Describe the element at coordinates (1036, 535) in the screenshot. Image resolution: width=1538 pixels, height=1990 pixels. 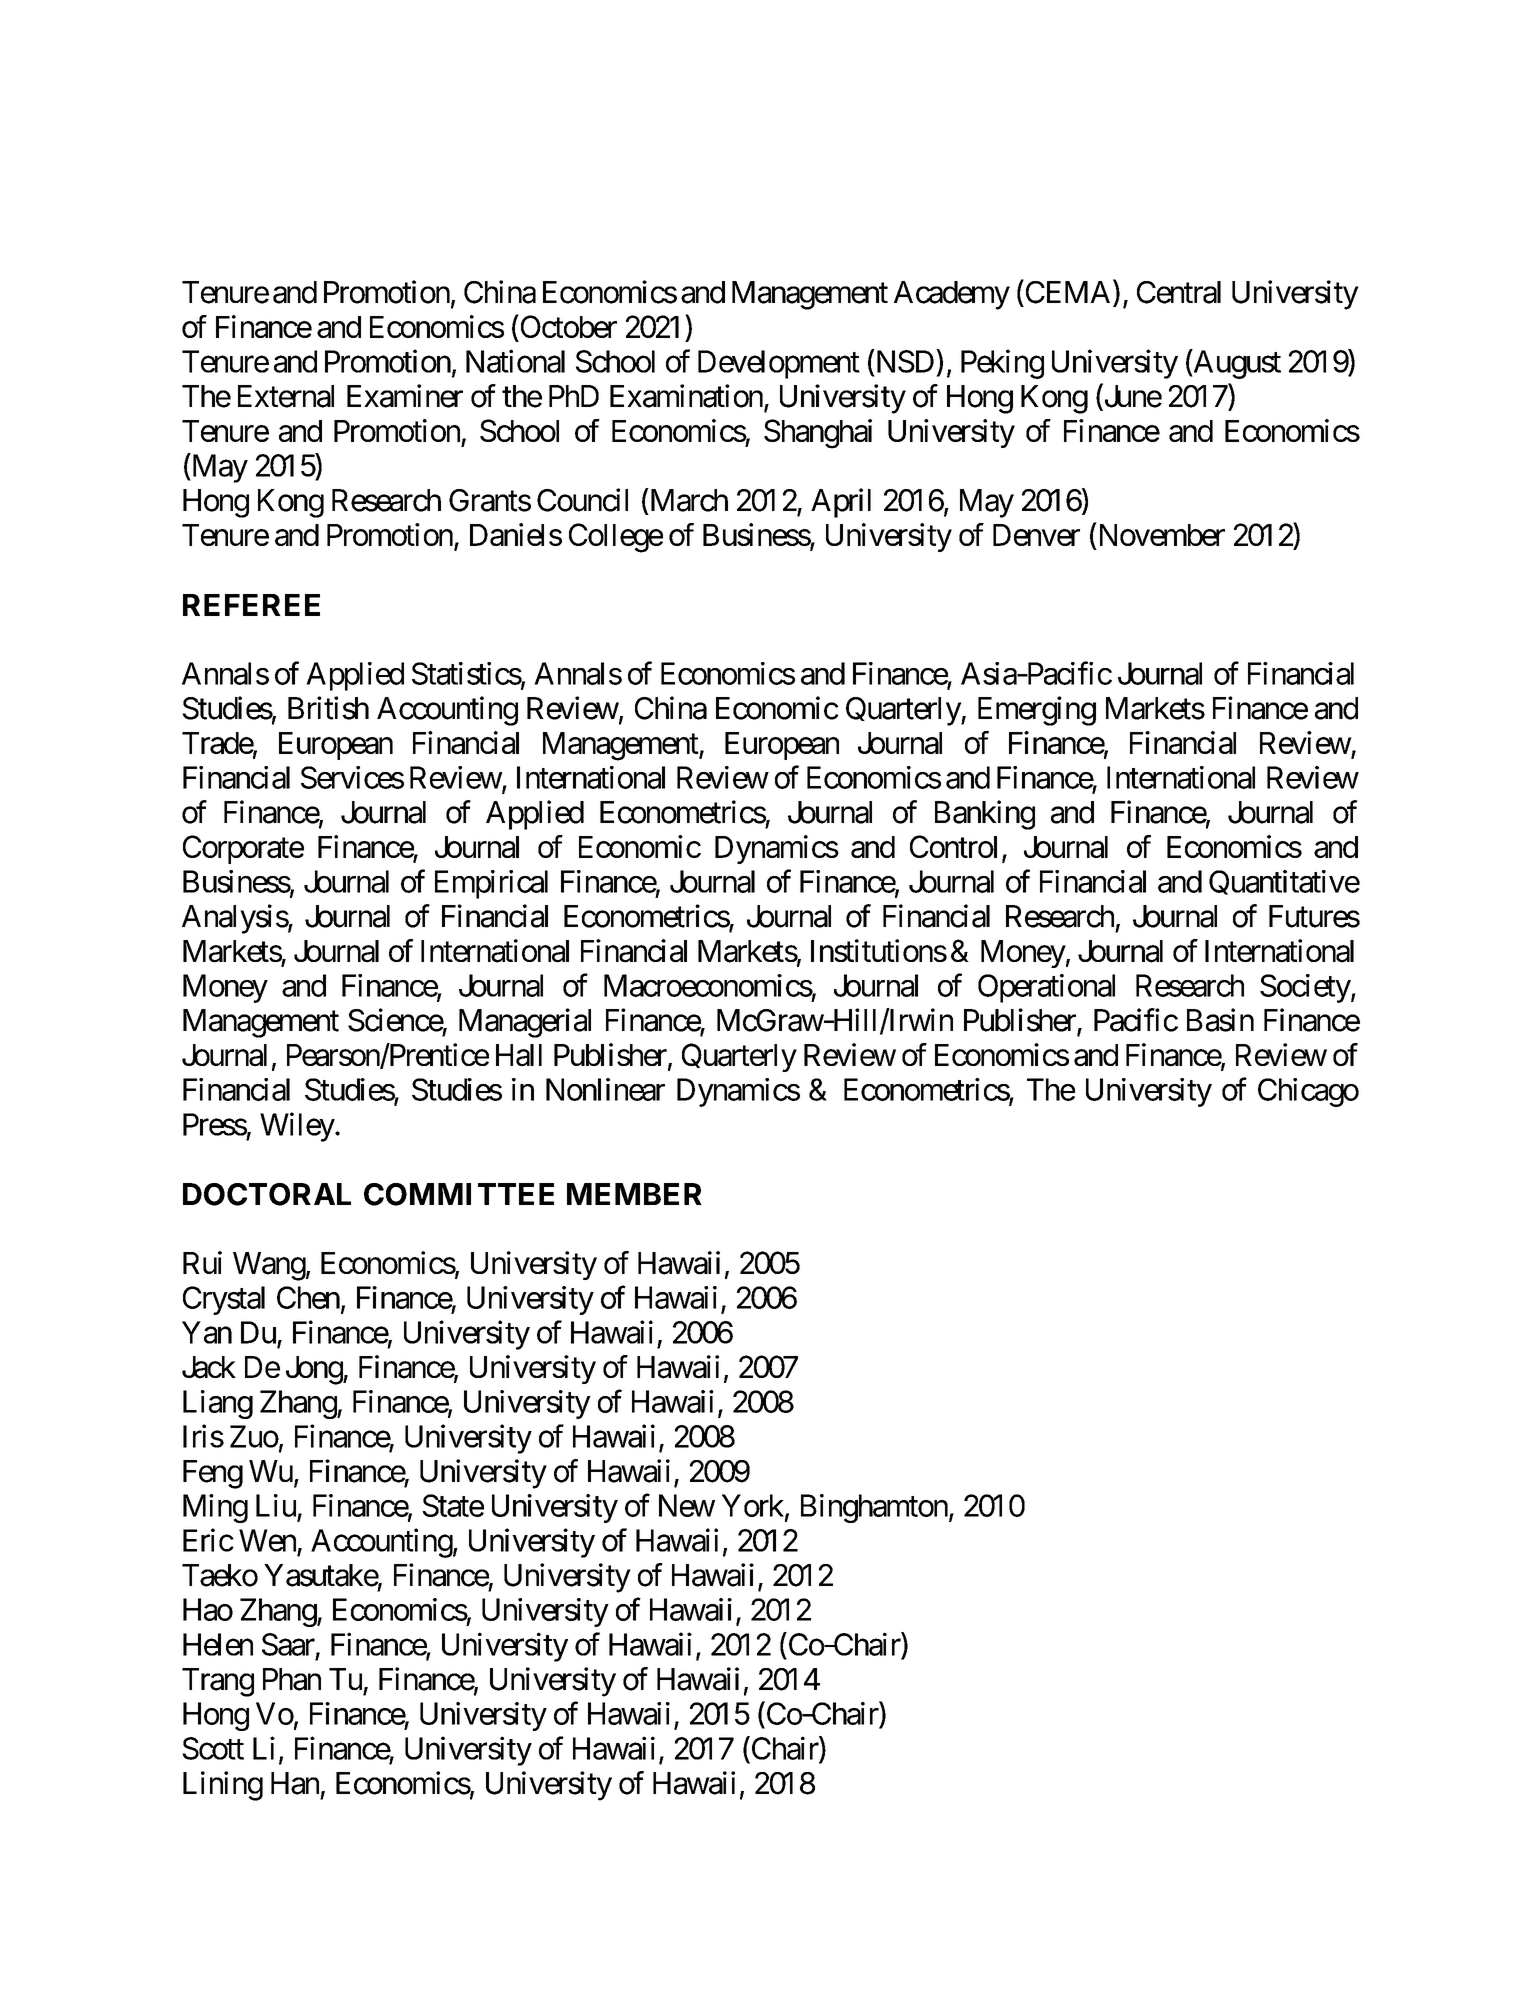
I see `Denver` at that location.
